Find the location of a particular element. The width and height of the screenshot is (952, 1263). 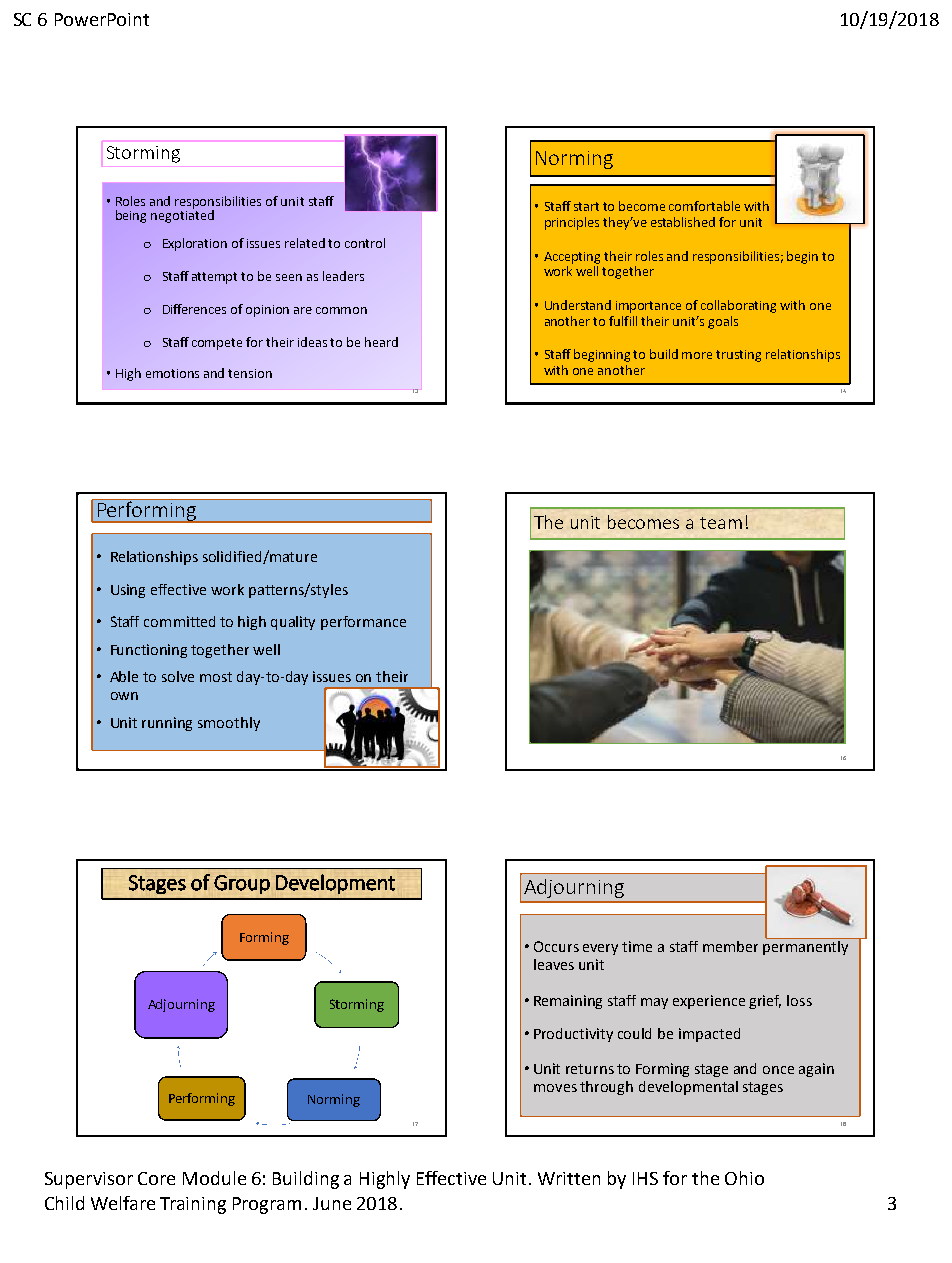

Core is located at coordinates (156, 1178).
